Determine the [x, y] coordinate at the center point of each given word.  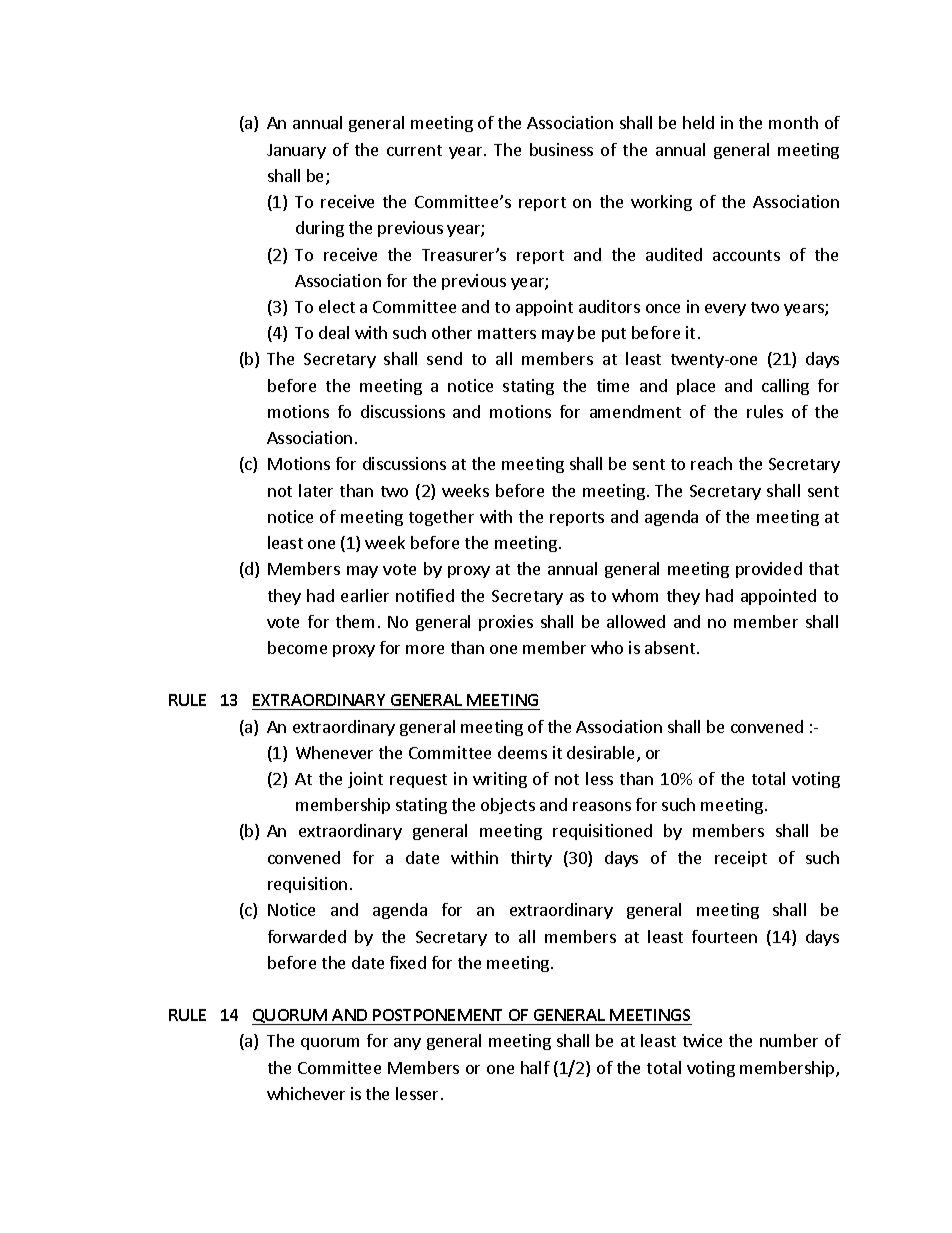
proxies [506, 623]
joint [365, 780]
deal [334, 332]
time [613, 385]
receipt [741, 859]
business [561, 149]
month [793, 122]
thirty [531, 859]
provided [769, 570]
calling [785, 387]
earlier [365, 595]
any [407, 1044]
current [414, 150]
